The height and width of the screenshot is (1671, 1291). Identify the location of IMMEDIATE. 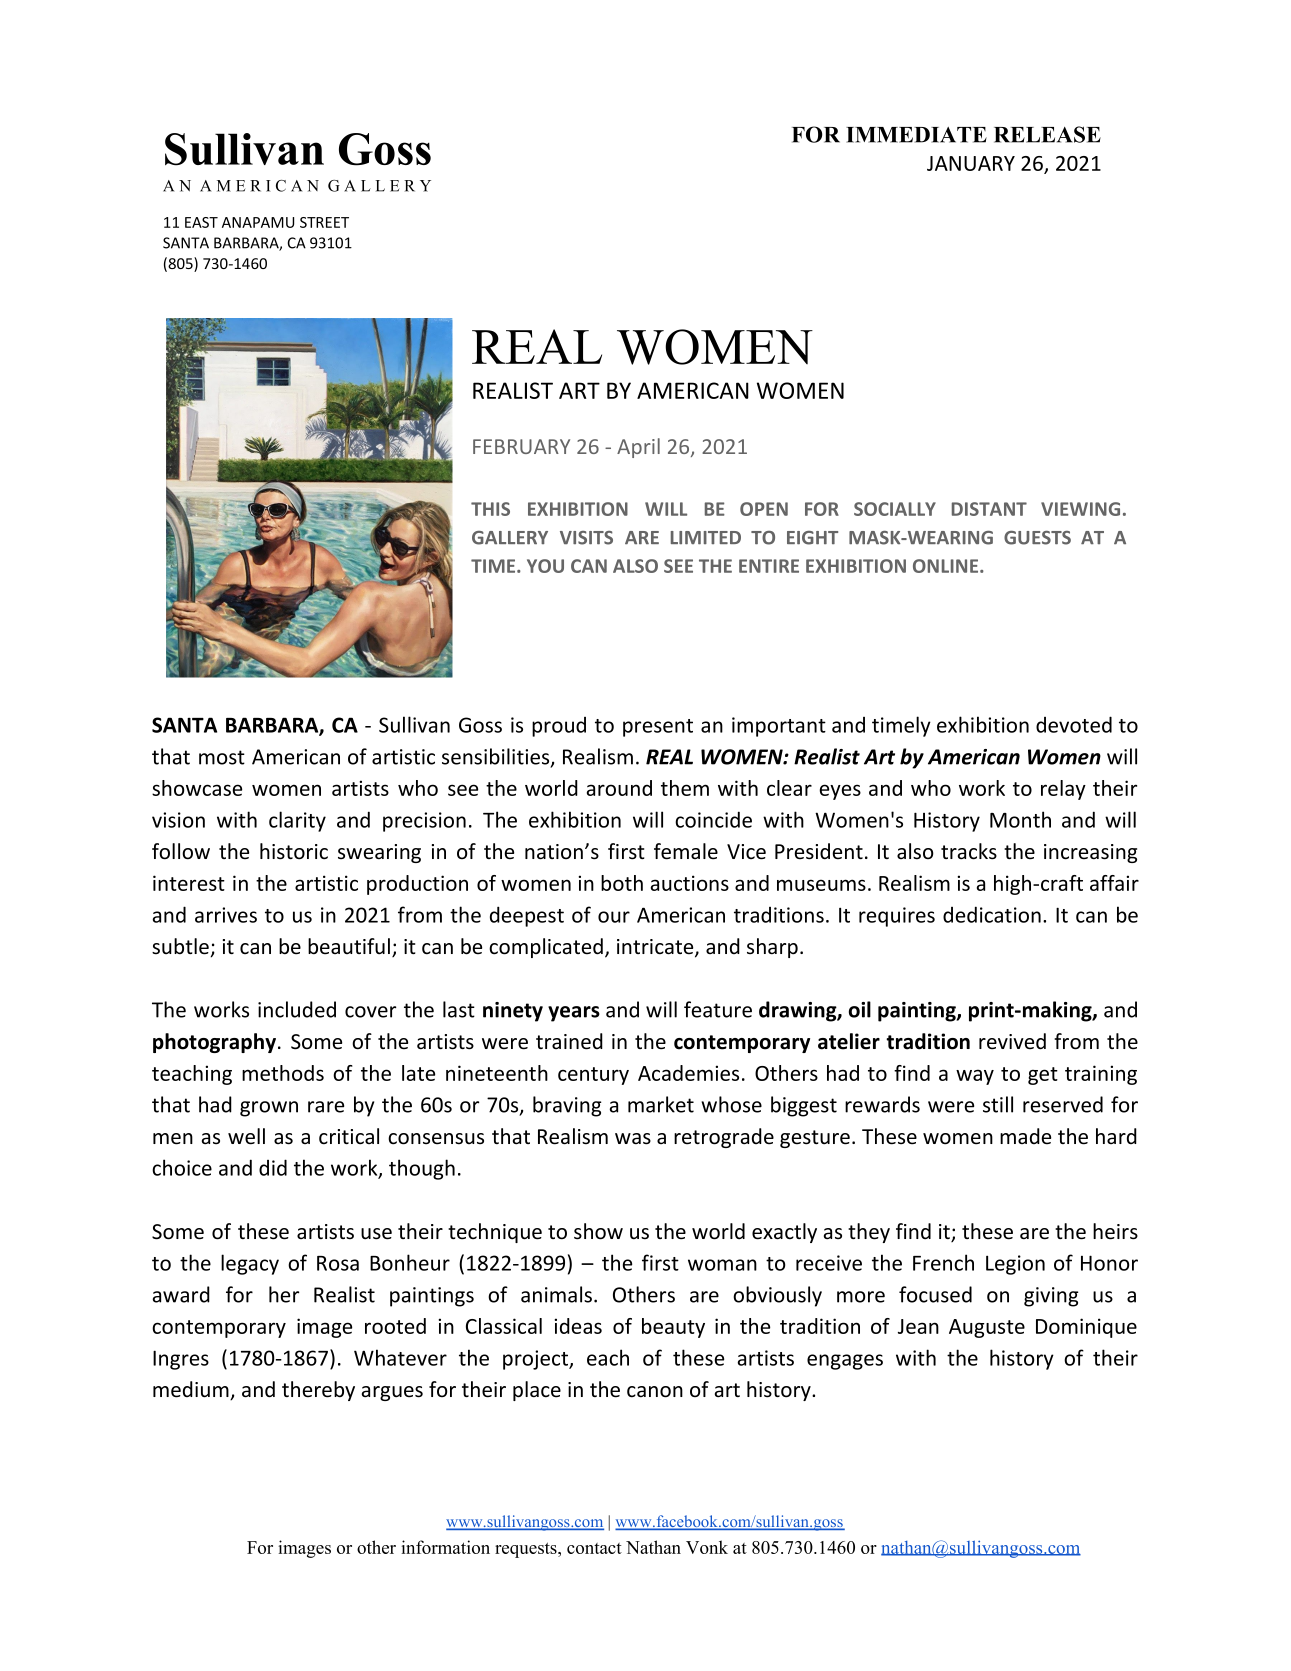
(916, 135).
